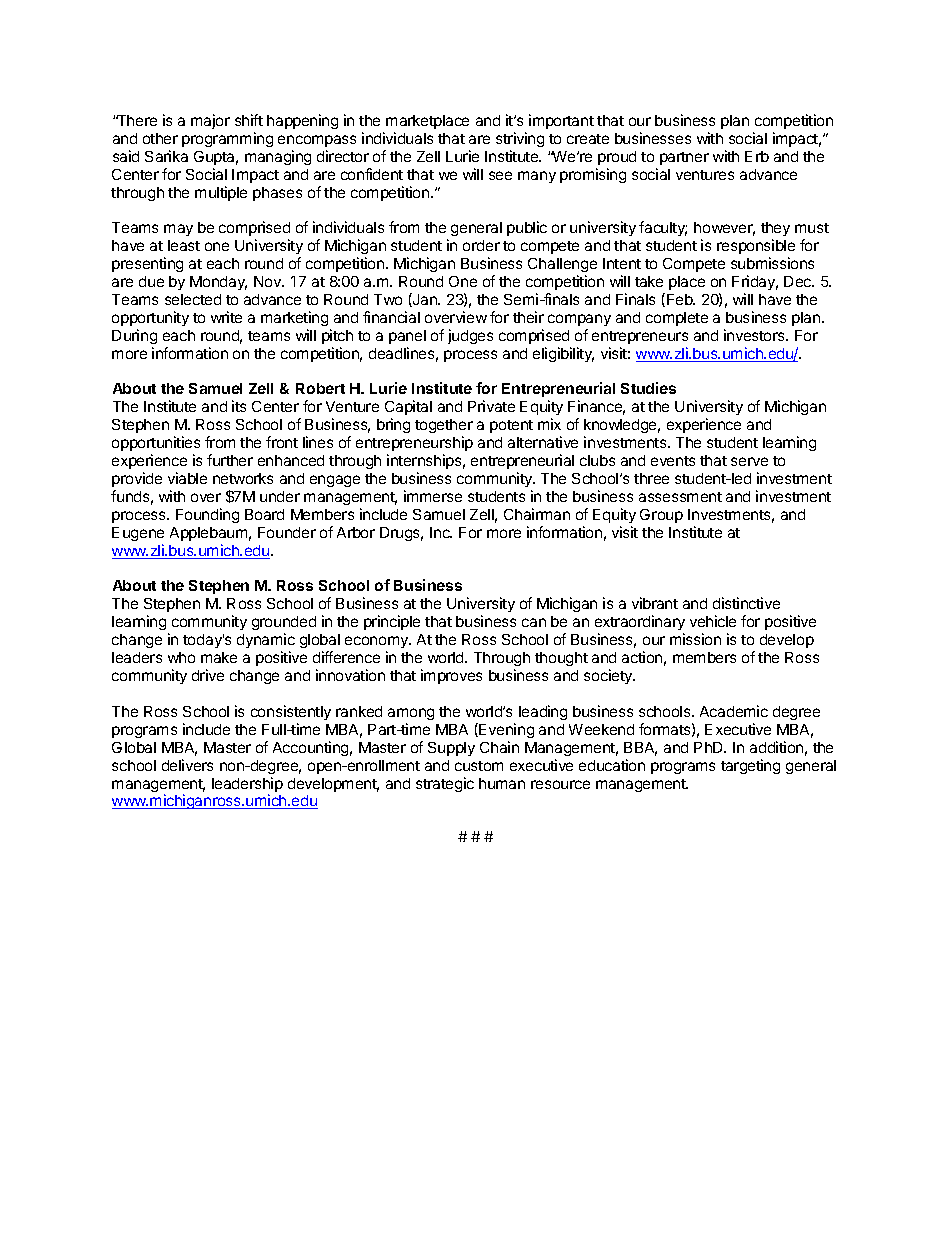 The height and width of the screenshot is (1233, 952). Describe the element at coordinates (681, 299) in the screenshot. I see `Feb` at that location.
